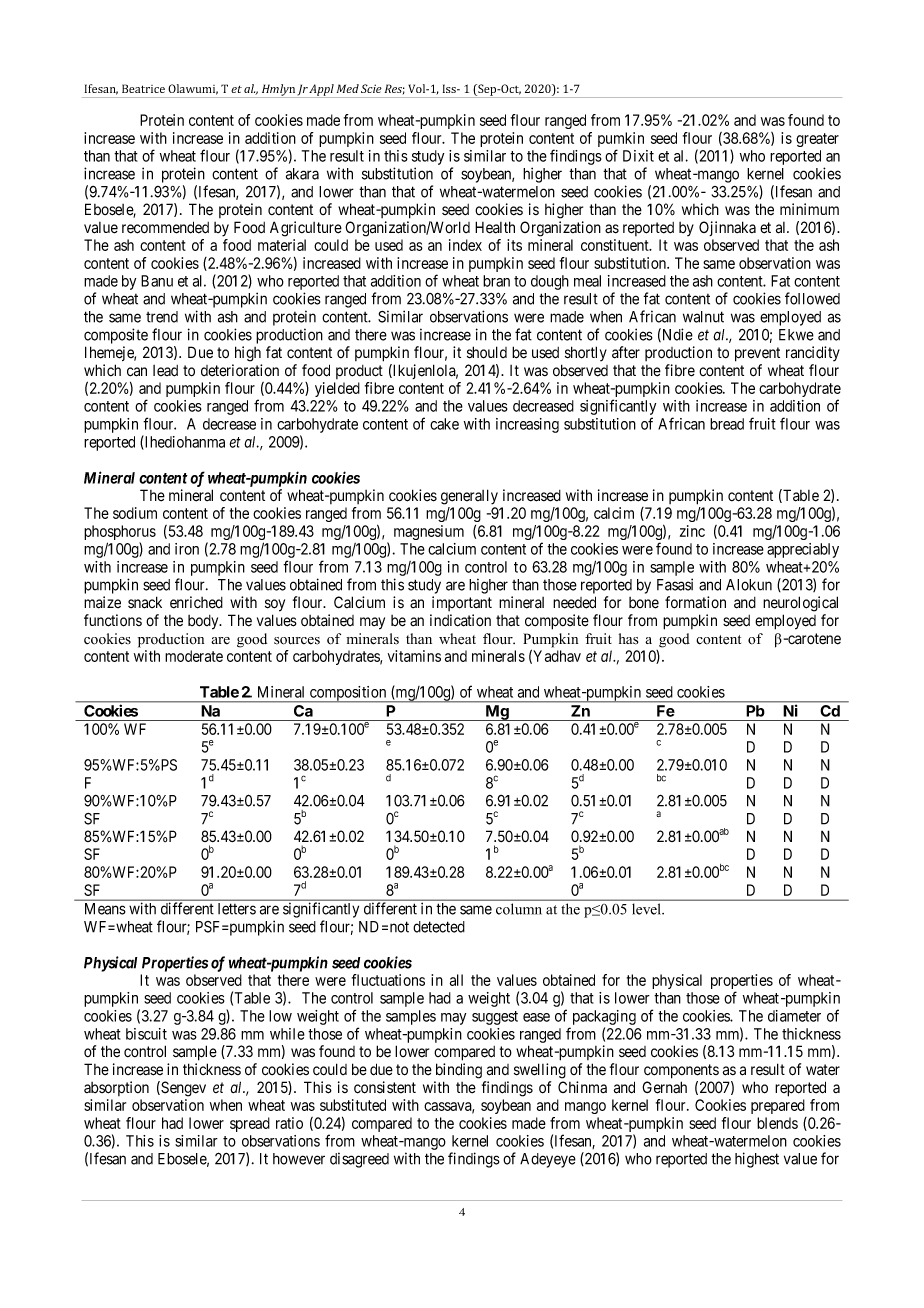  Describe the element at coordinates (204, 622) in the page. I see `body` at that location.
